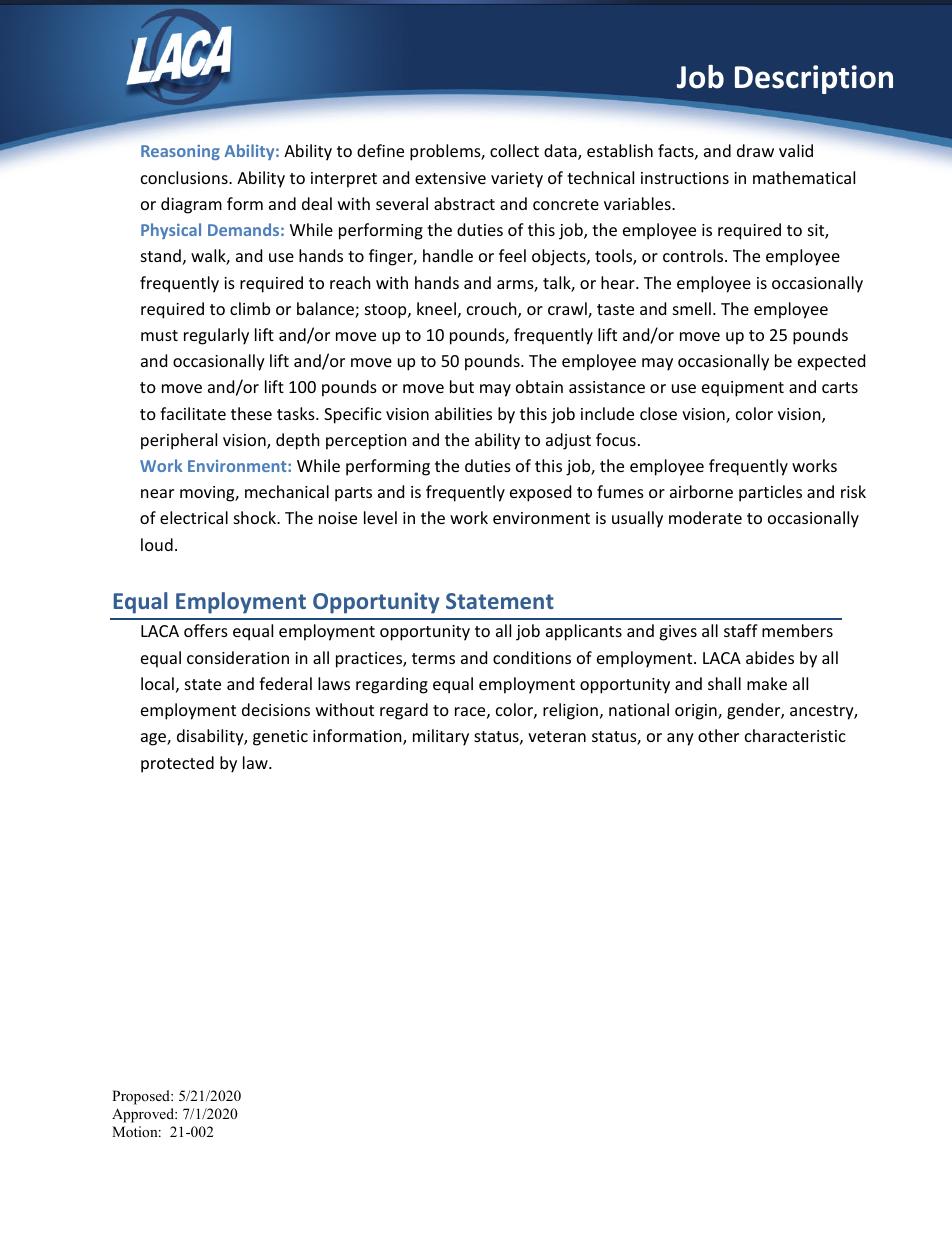 The height and width of the image is (1233, 952). Describe the element at coordinates (532, 657) in the image. I see `conditions` at that location.
